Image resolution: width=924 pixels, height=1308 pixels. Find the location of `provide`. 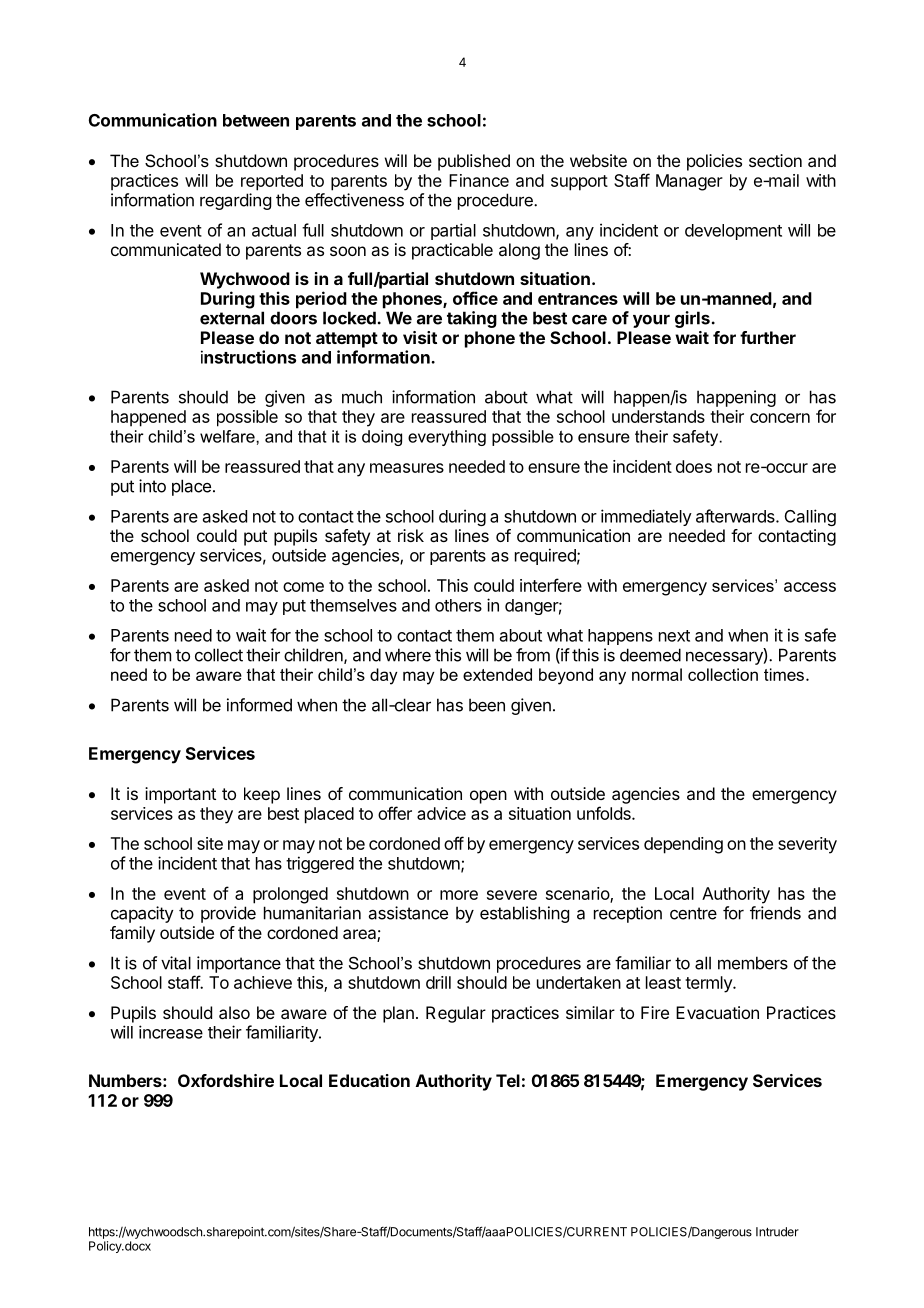

provide is located at coordinates (228, 914).
